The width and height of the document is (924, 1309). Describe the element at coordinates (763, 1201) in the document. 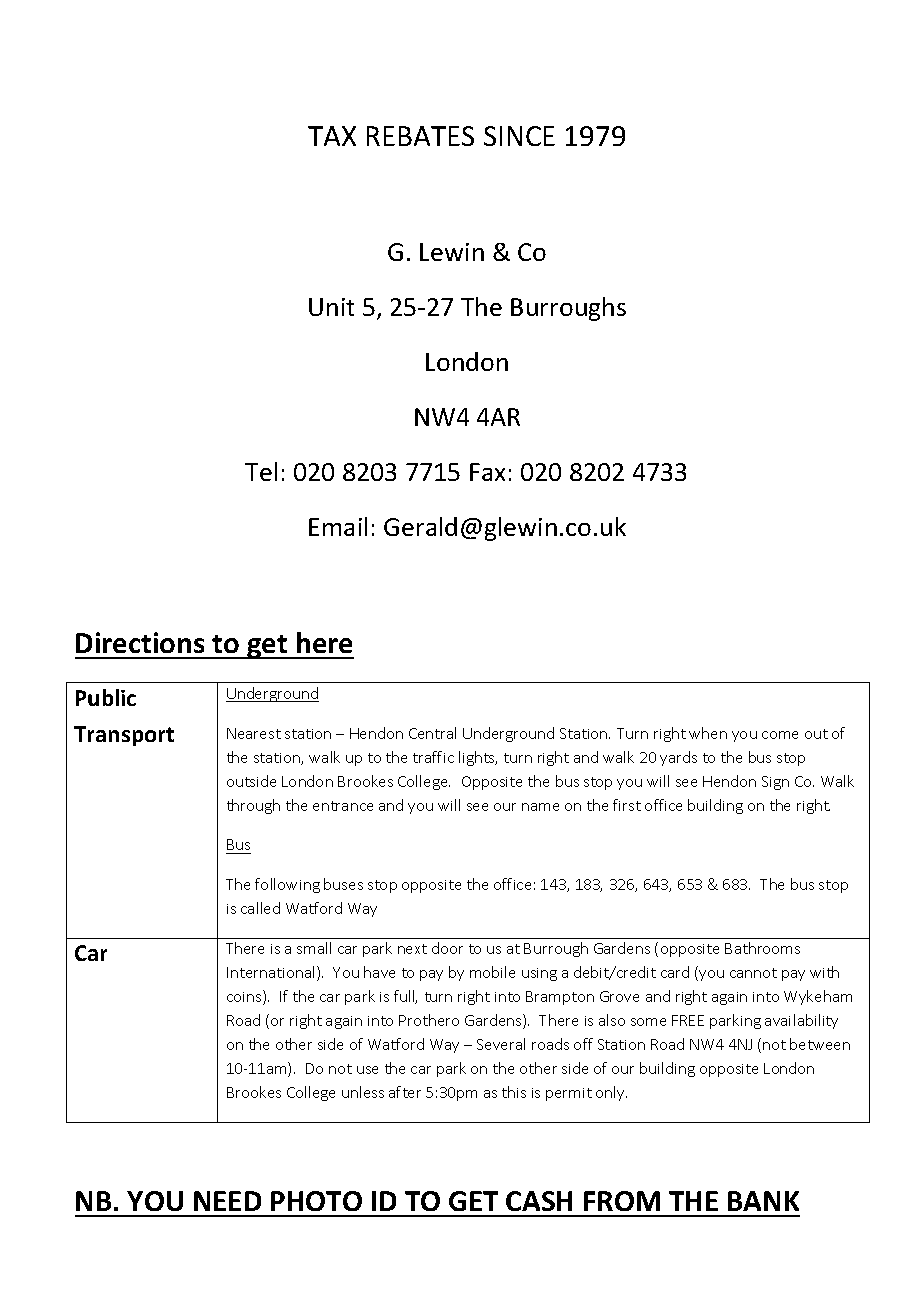

I see `BANK` at that location.
